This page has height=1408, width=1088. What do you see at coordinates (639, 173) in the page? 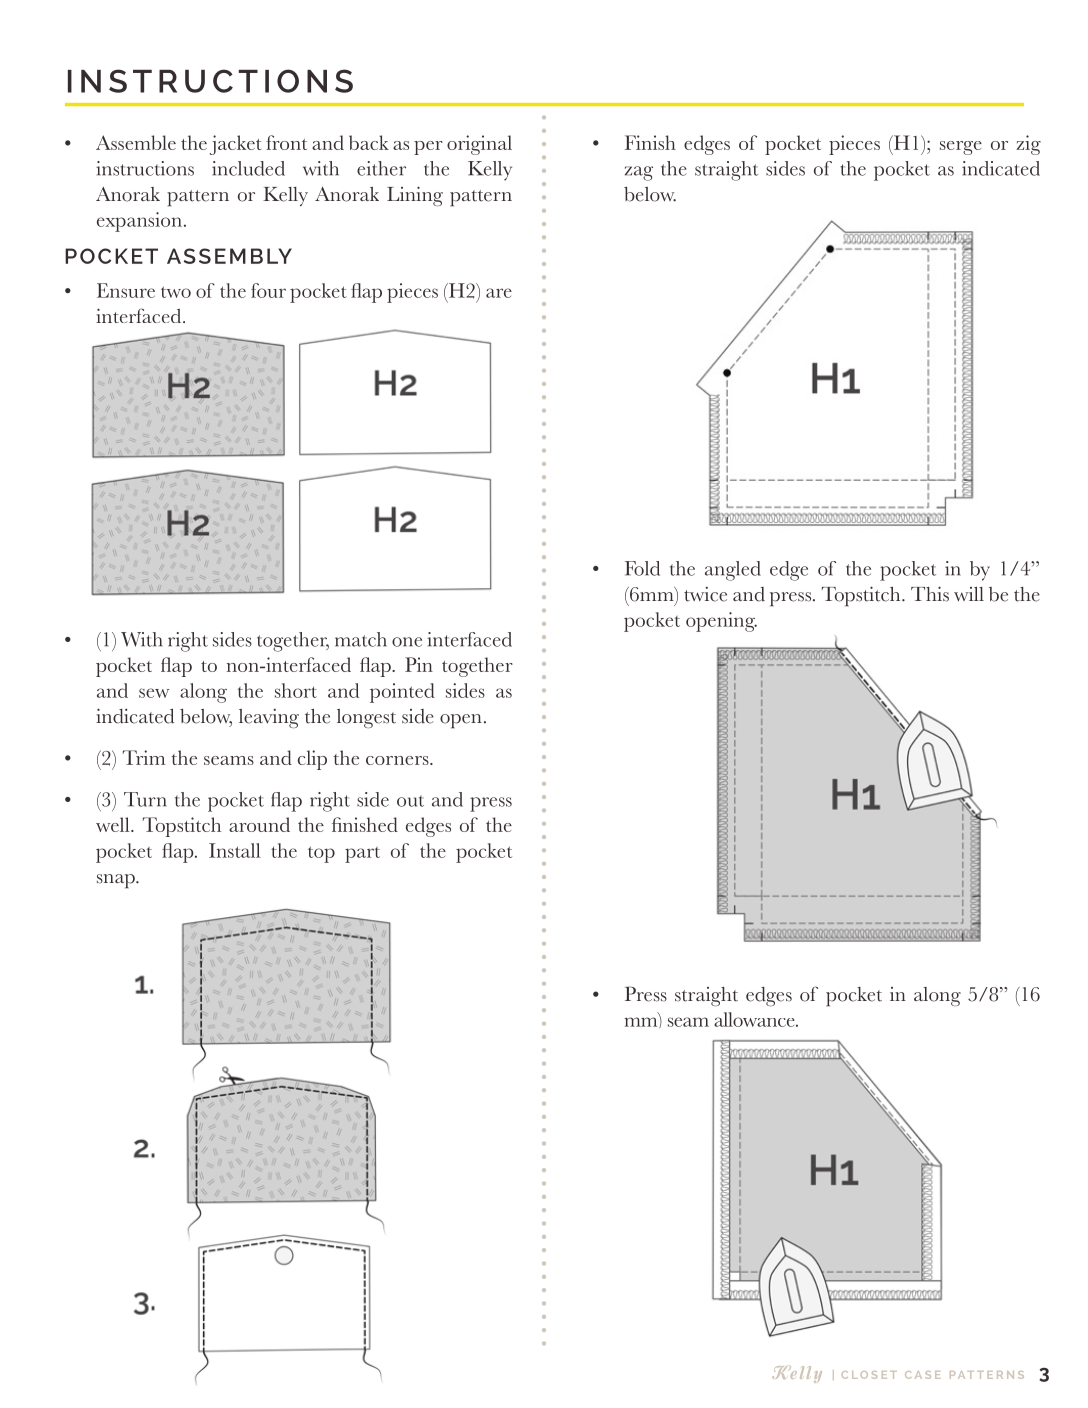
I see `zag` at bounding box center [639, 173].
